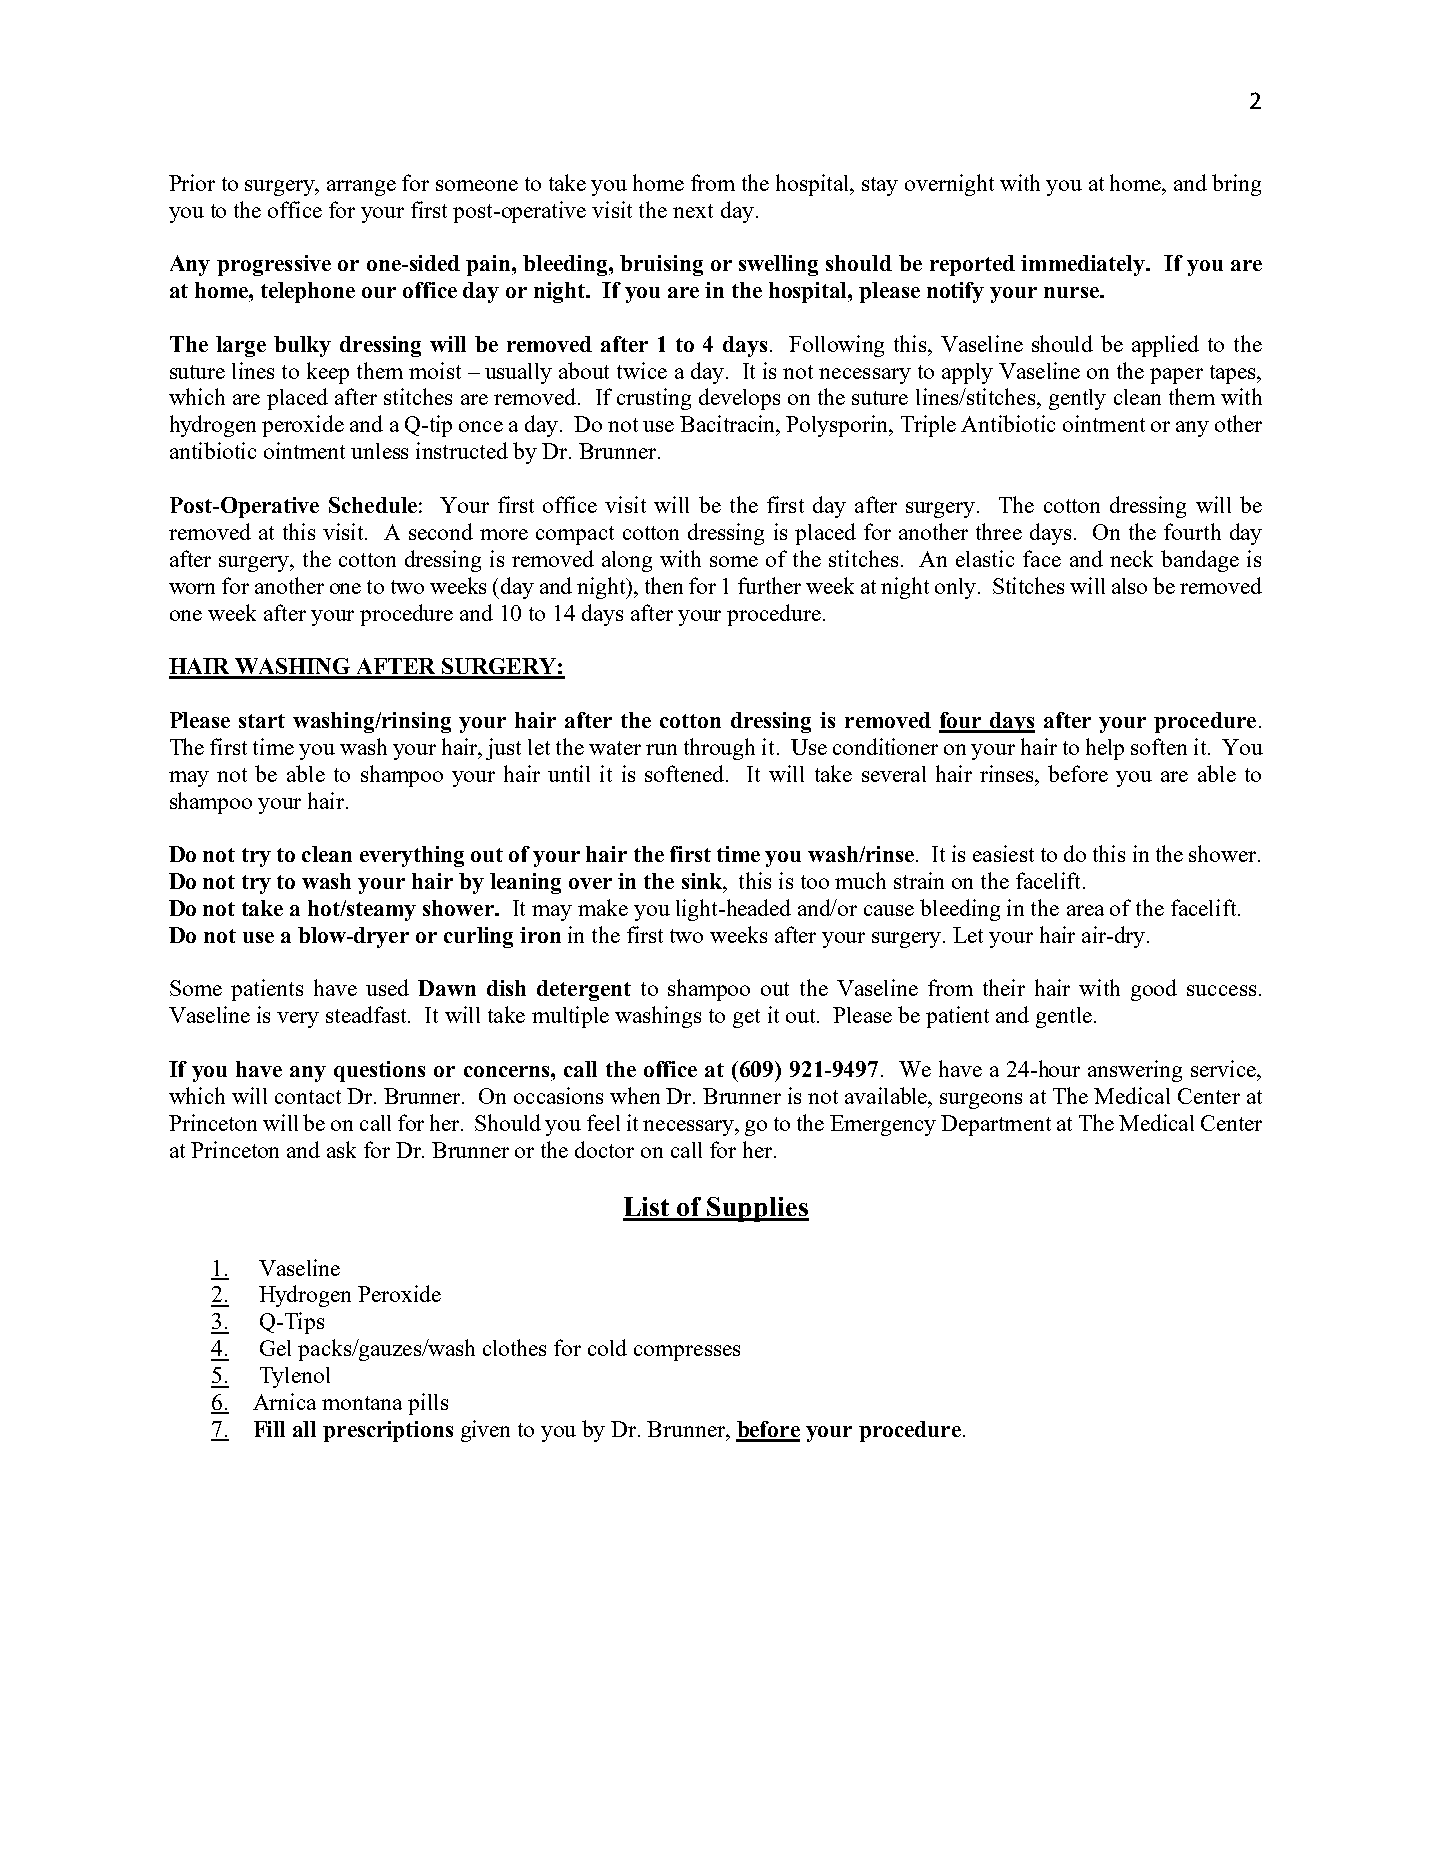 The width and height of the screenshot is (1430, 1850). Describe the element at coordinates (996, 1125) in the screenshot. I see `Department` at that location.
